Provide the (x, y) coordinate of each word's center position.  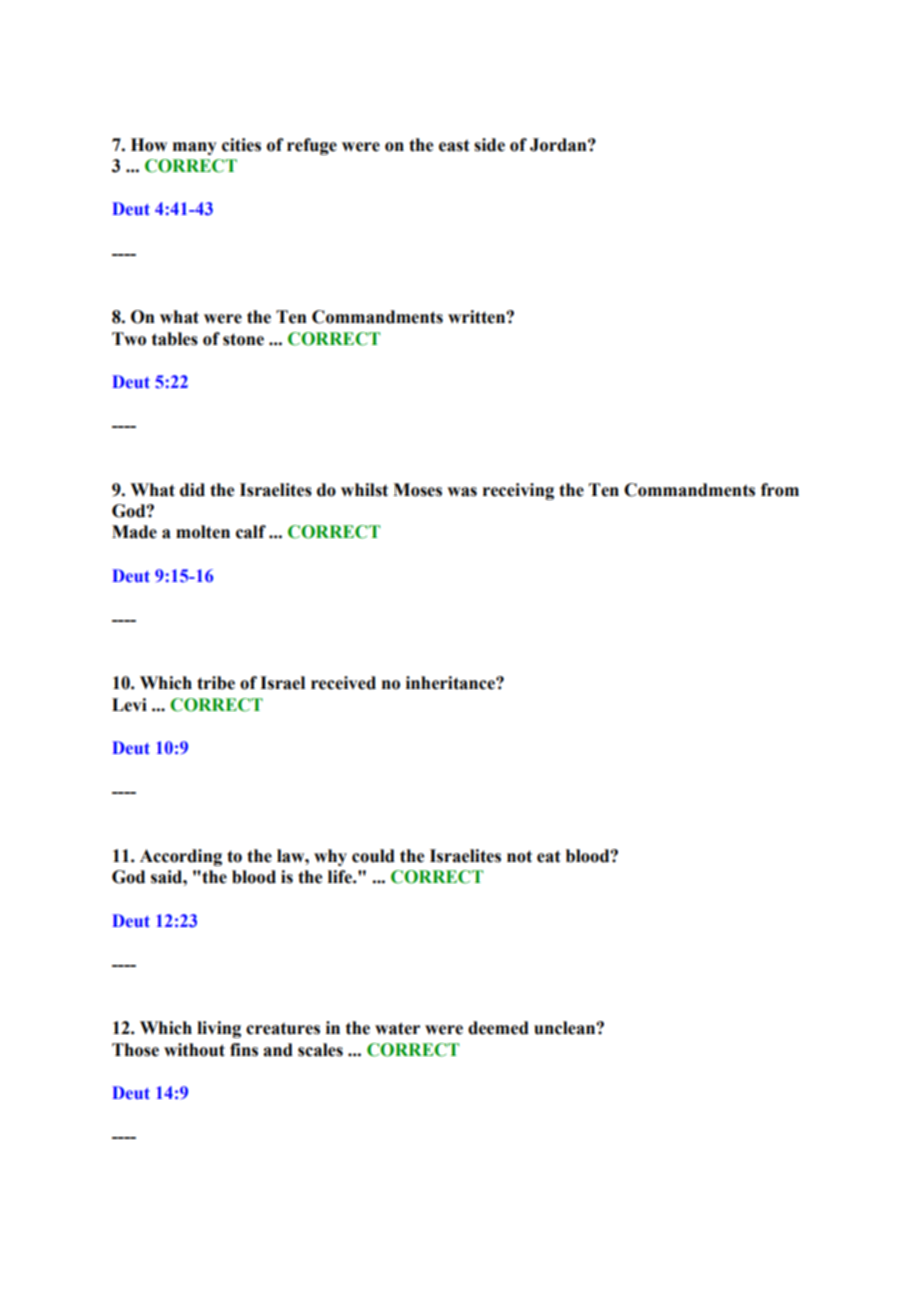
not (519, 856)
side (489, 145)
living (219, 1029)
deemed (498, 1028)
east (454, 145)
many (195, 148)
